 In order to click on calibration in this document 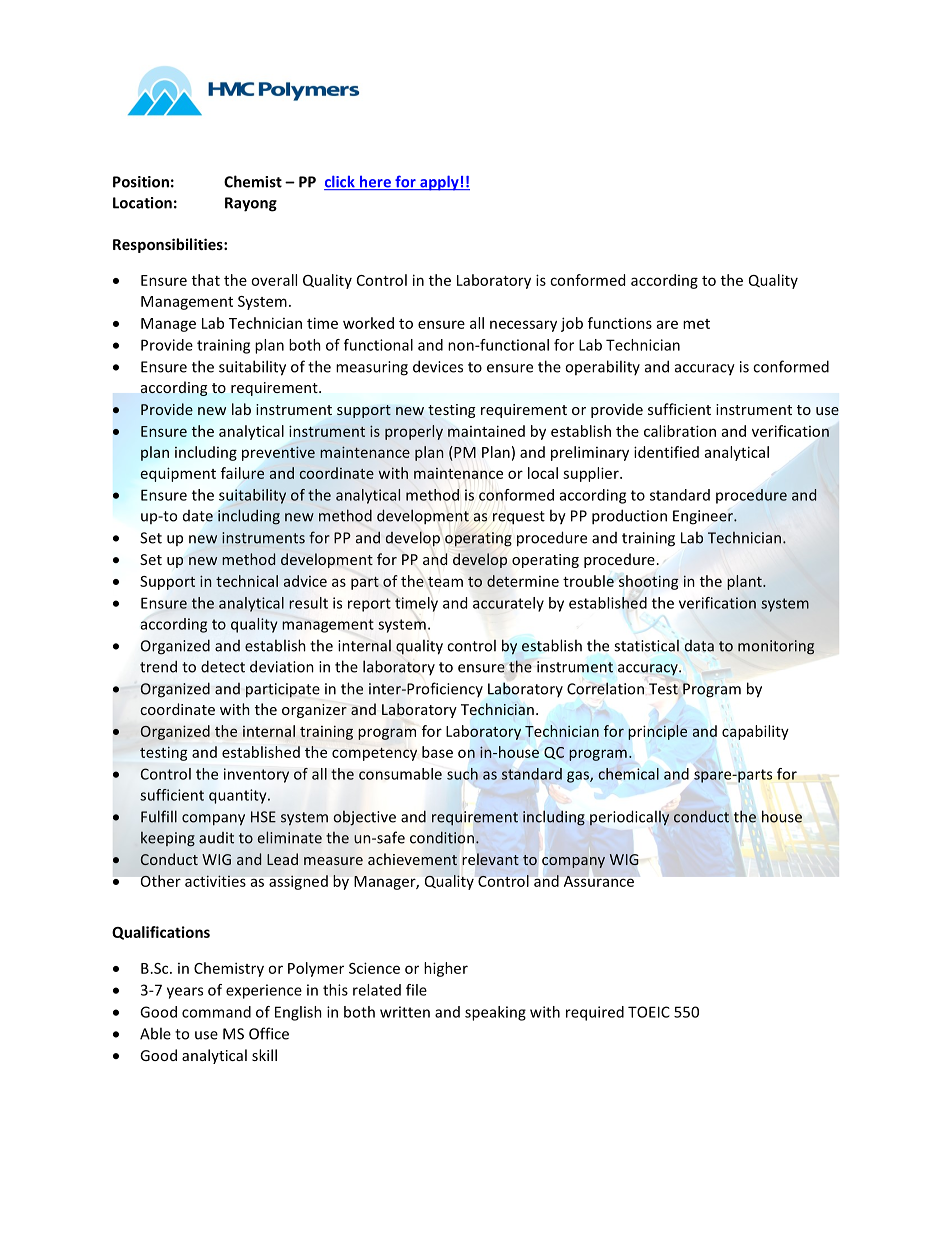, I will do `click(680, 431)`.
